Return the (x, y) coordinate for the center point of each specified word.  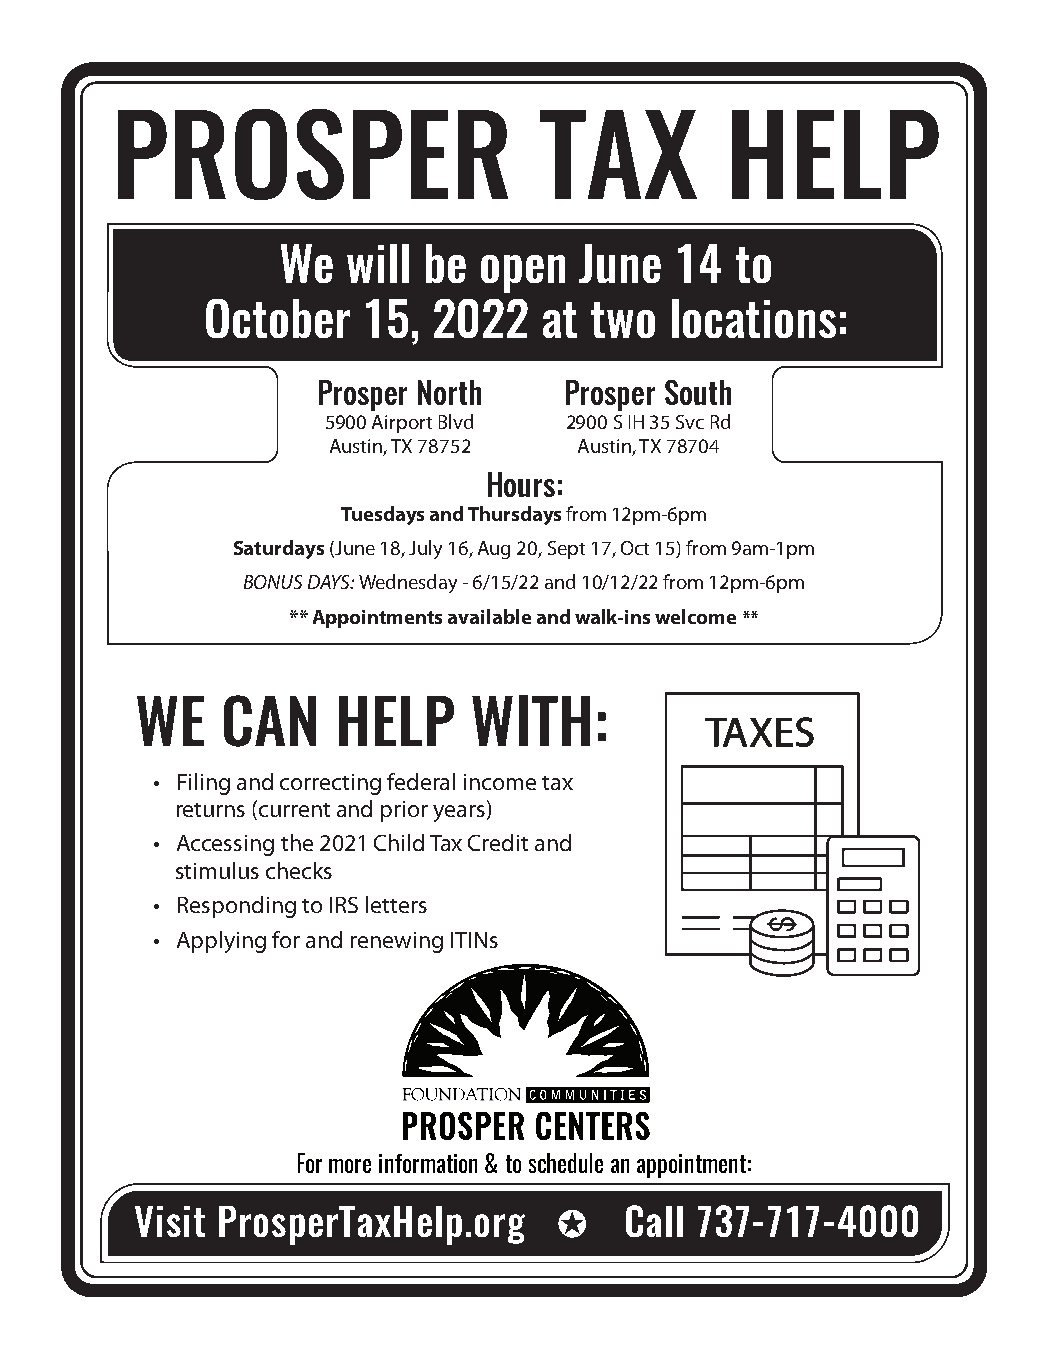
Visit (170, 1221)
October (278, 318)
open (523, 274)
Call (654, 1221)
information (428, 1163)
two (623, 320)
